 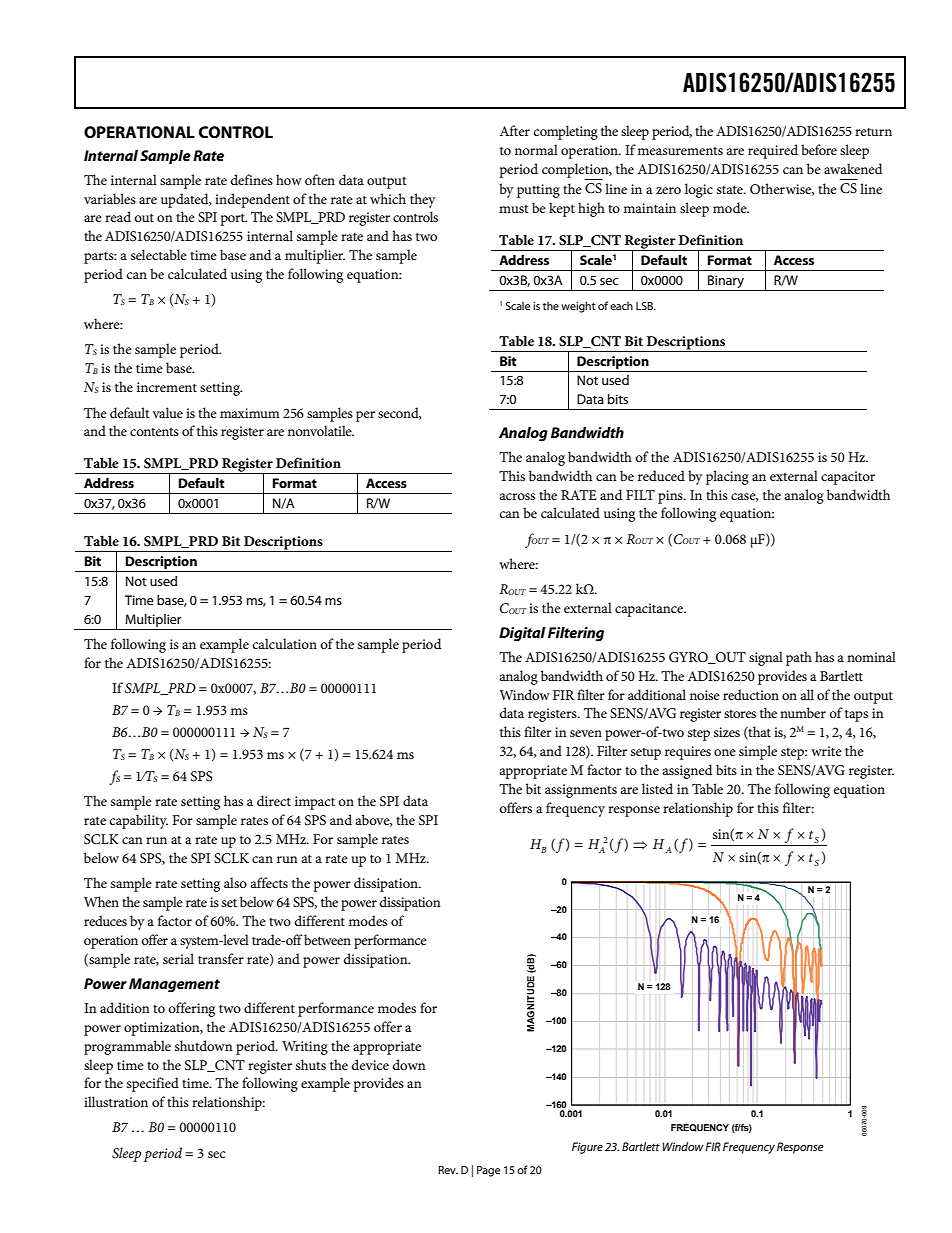 What do you see at coordinates (536, 149) in the screenshot?
I see `normal` at bounding box center [536, 149].
